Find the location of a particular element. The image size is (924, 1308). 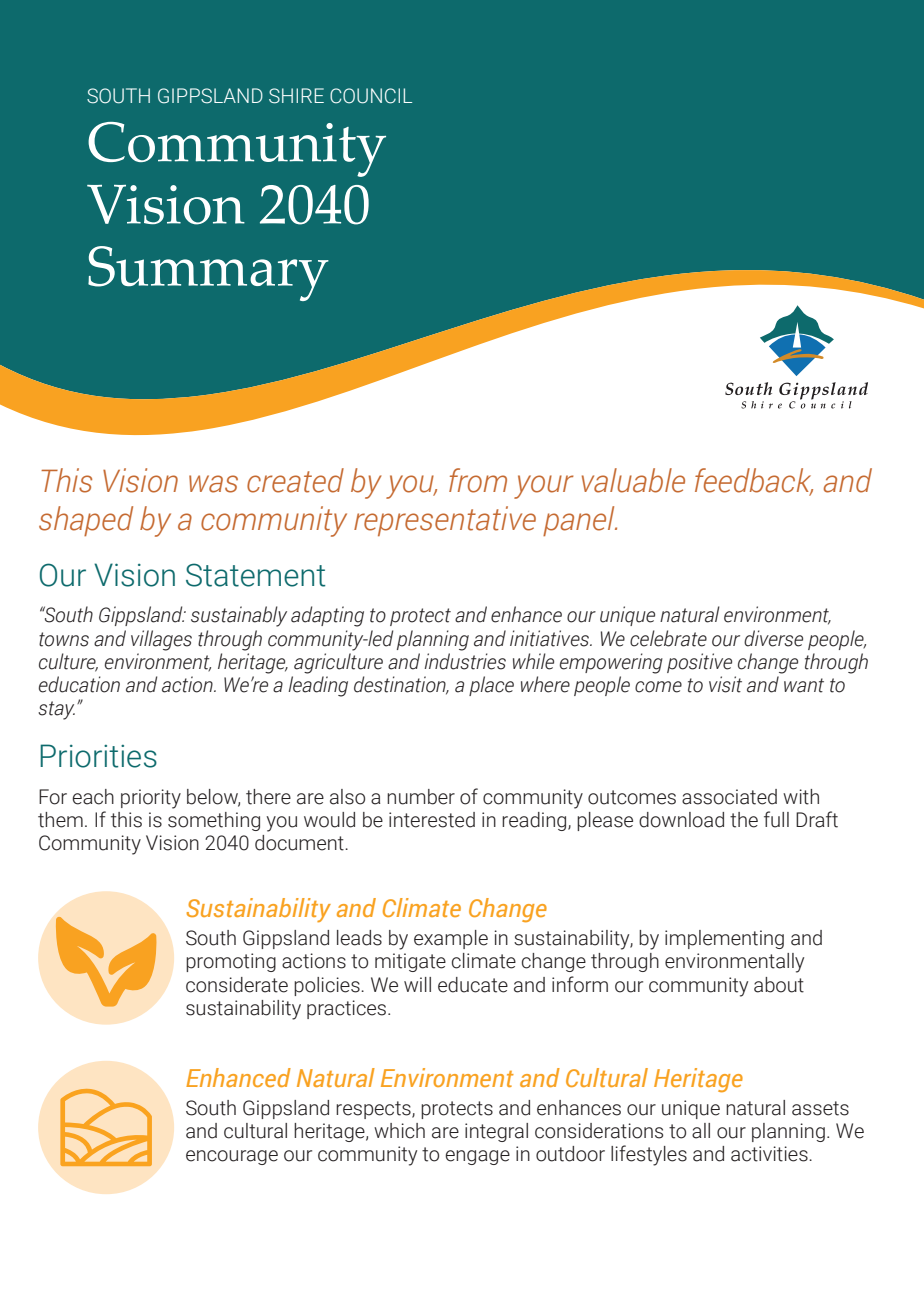

villages is located at coordinates (161, 640).
